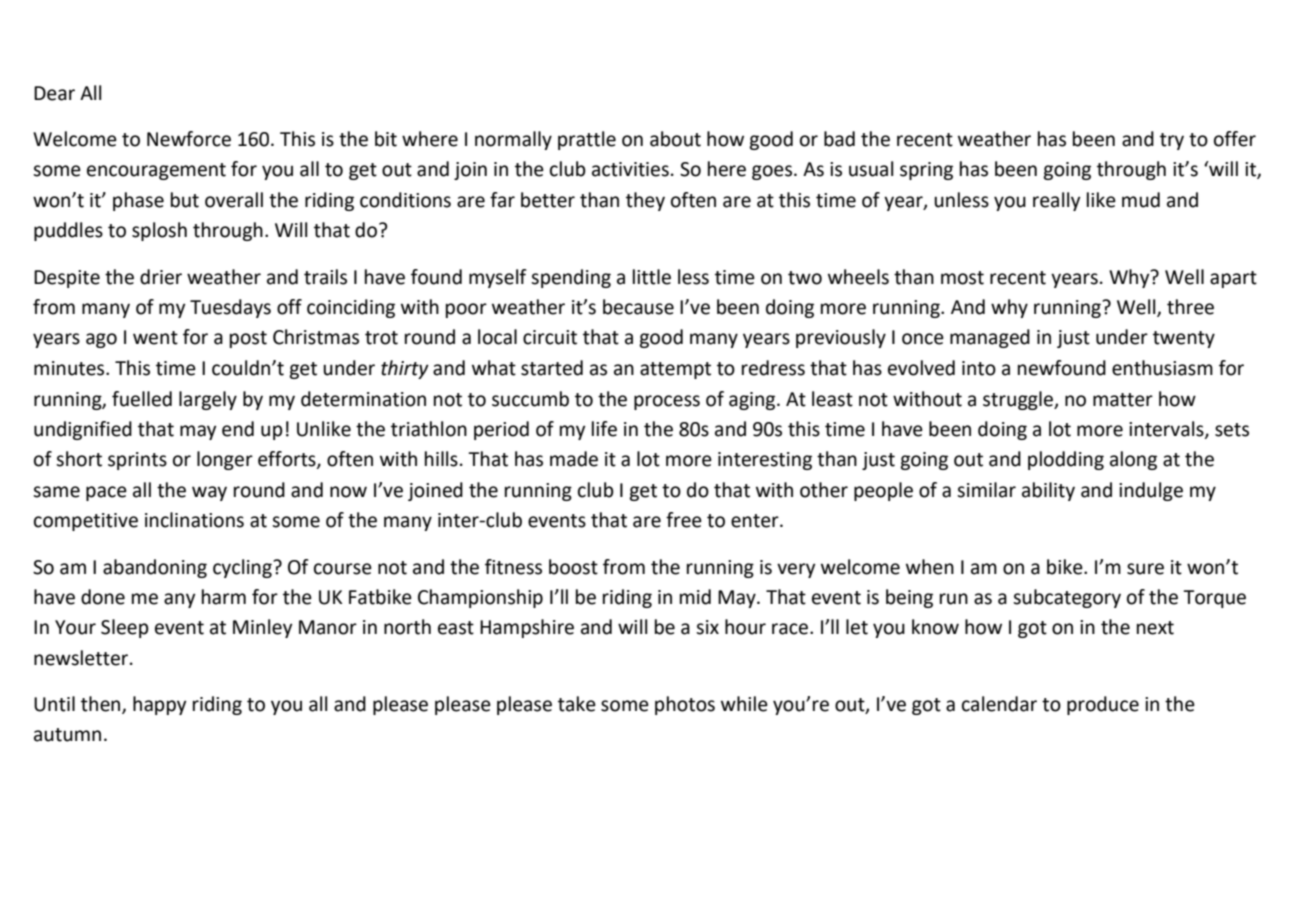 This screenshot has width=1308, height=924. What do you see at coordinates (54, 93) in the screenshot?
I see `Dear` at bounding box center [54, 93].
